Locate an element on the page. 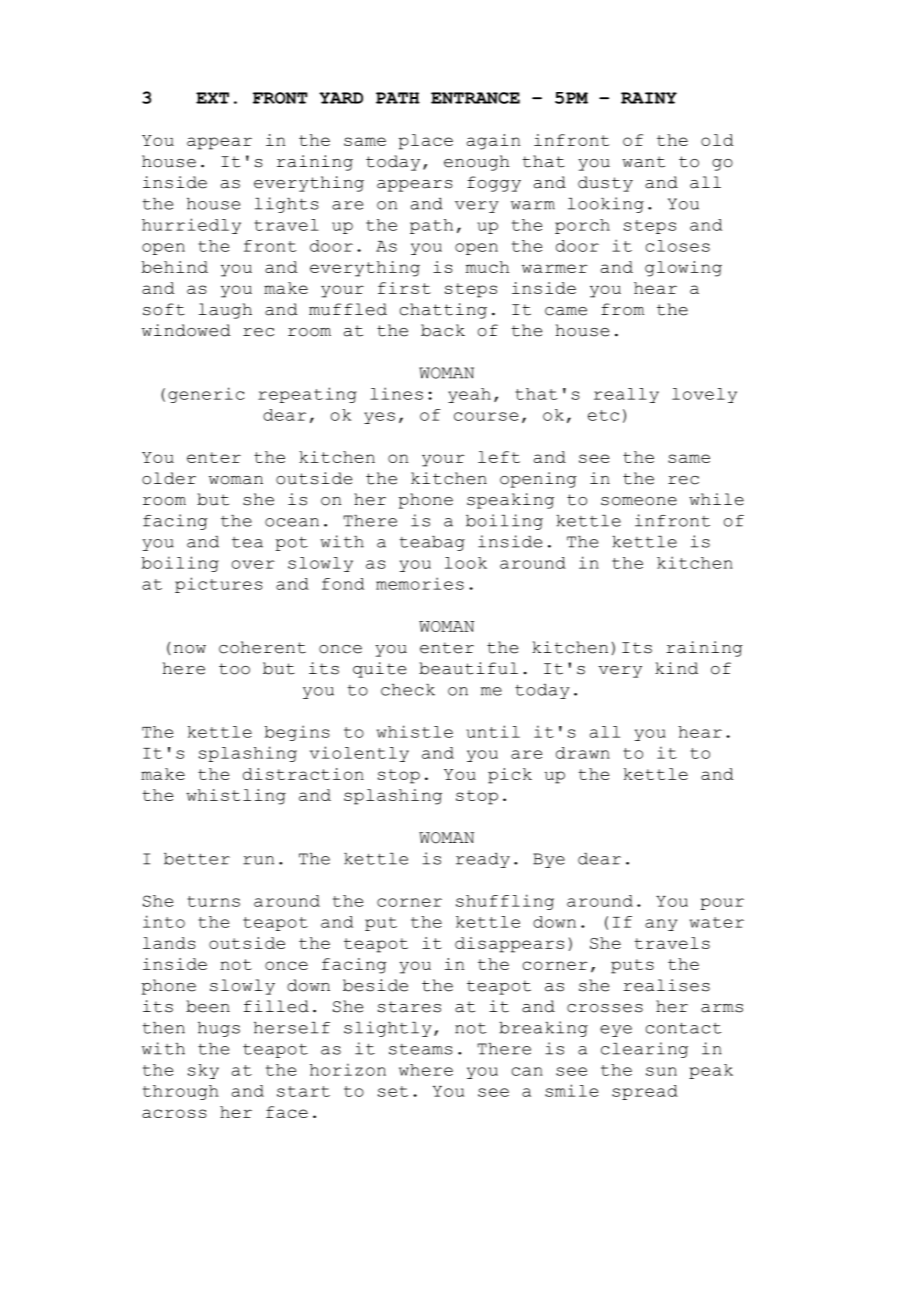  whistling is located at coordinates (236, 797).
